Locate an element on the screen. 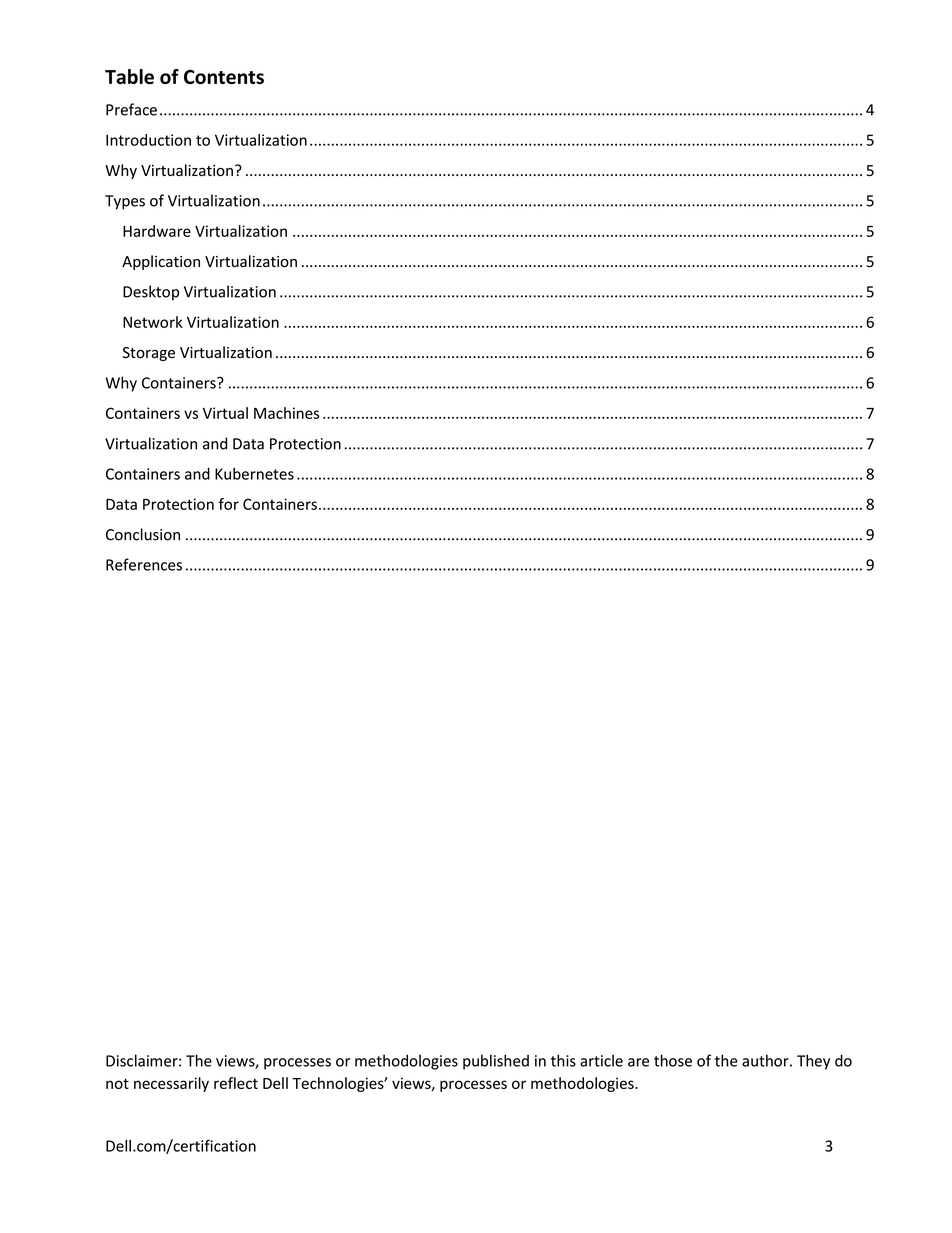 The image size is (952, 1233). reflect is located at coordinates (236, 1083).
